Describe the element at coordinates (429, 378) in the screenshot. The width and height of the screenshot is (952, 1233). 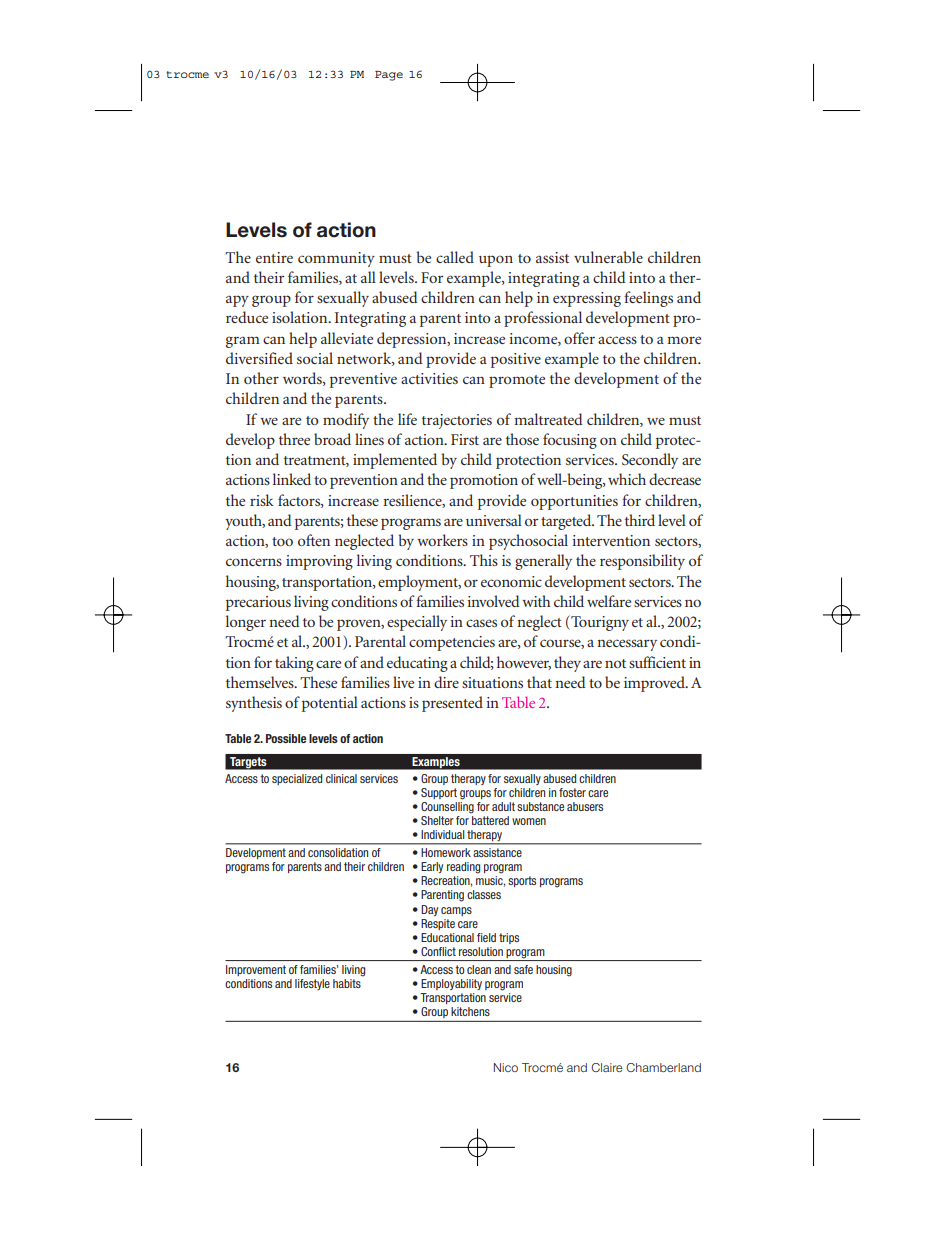
I see `activities` at that location.
